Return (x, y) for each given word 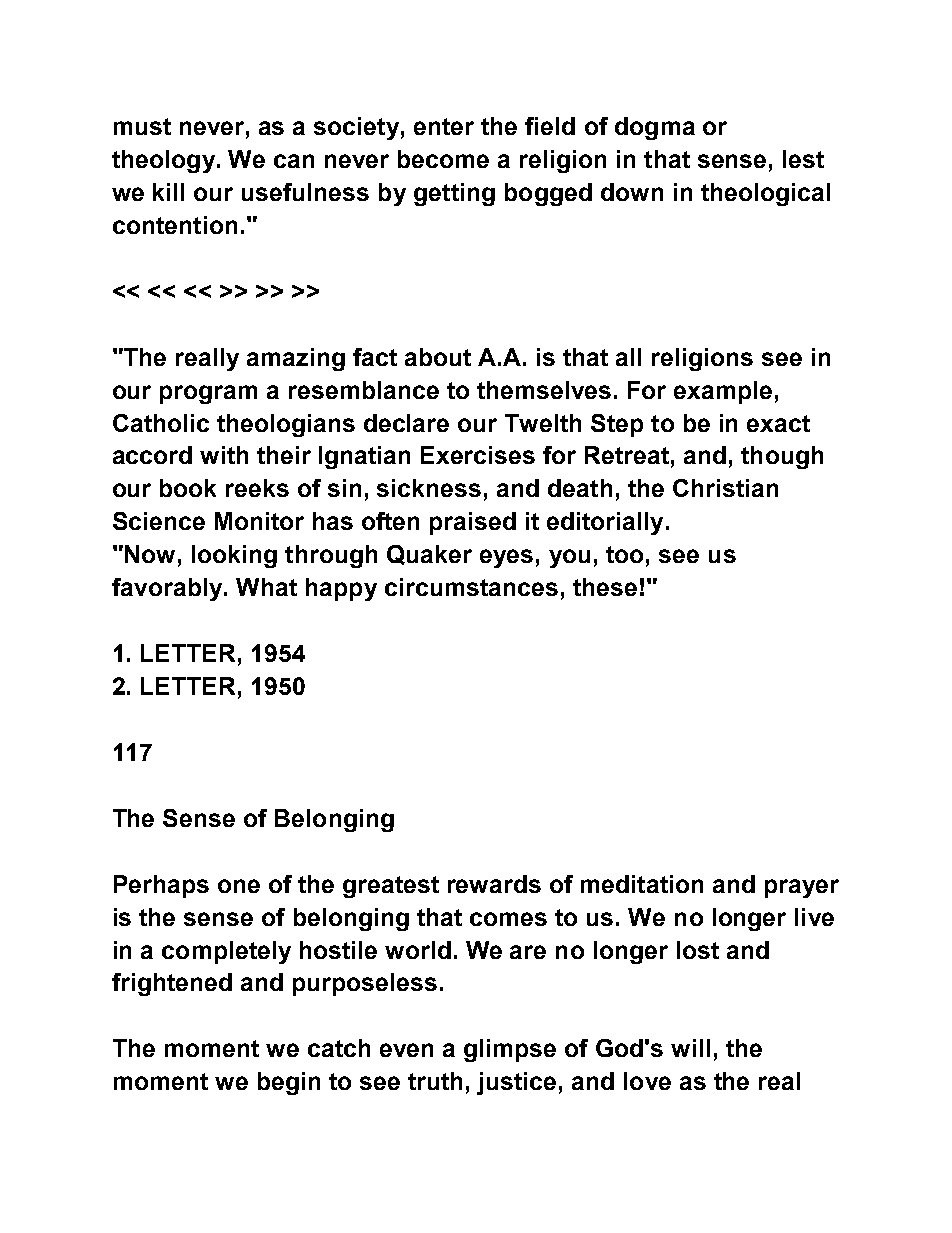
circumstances (471, 587)
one (239, 886)
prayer (802, 888)
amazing (296, 359)
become (443, 159)
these (605, 587)
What (266, 587)
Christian (725, 488)
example (723, 392)
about (438, 357)
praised (473, 523)
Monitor (259, 521)
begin (289, 1083)
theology (165, 161)
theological (765, 194)
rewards (494, 884)
